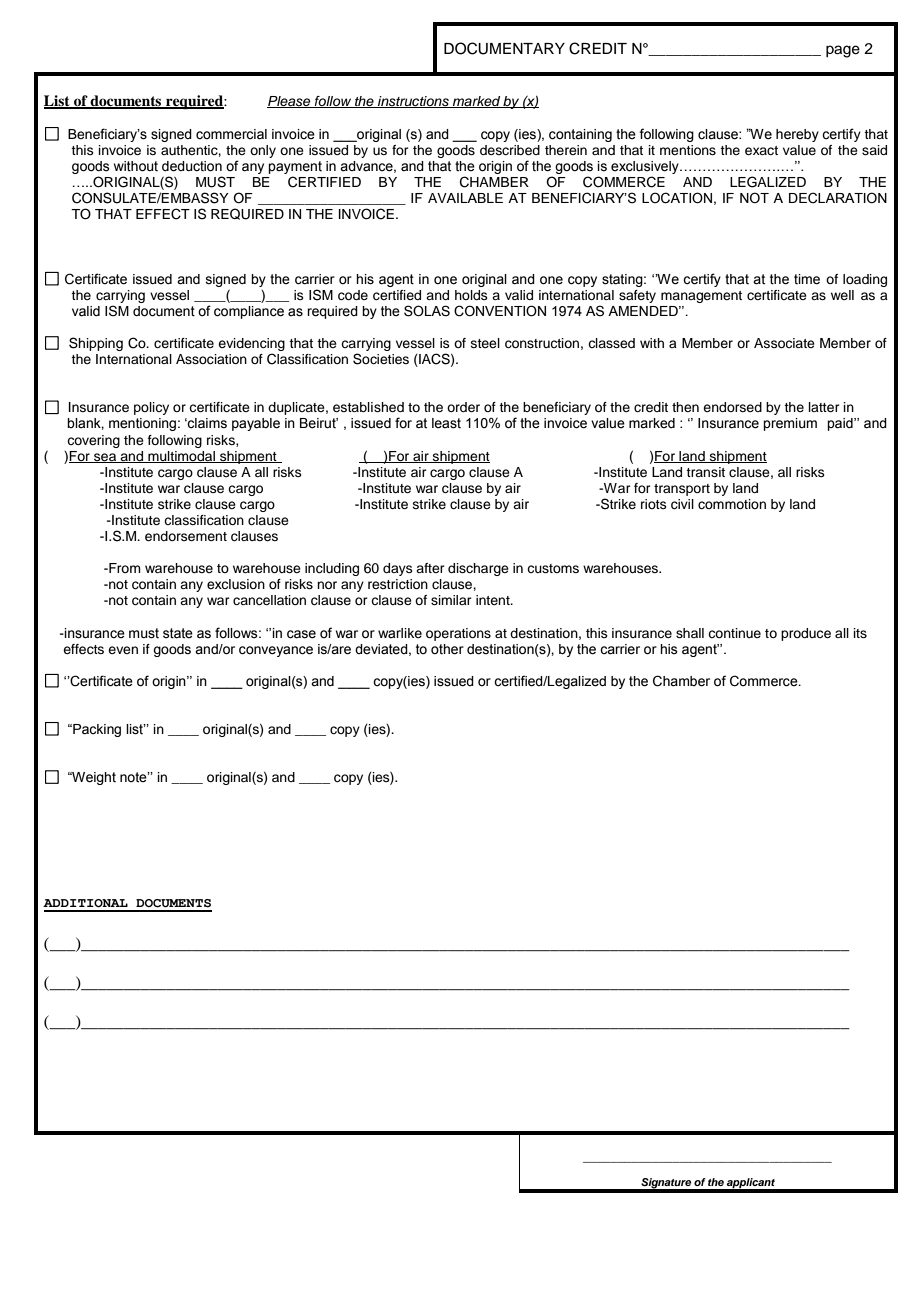 This document has width=924, height=1308. I want to click on produce, so click(806, 634).
